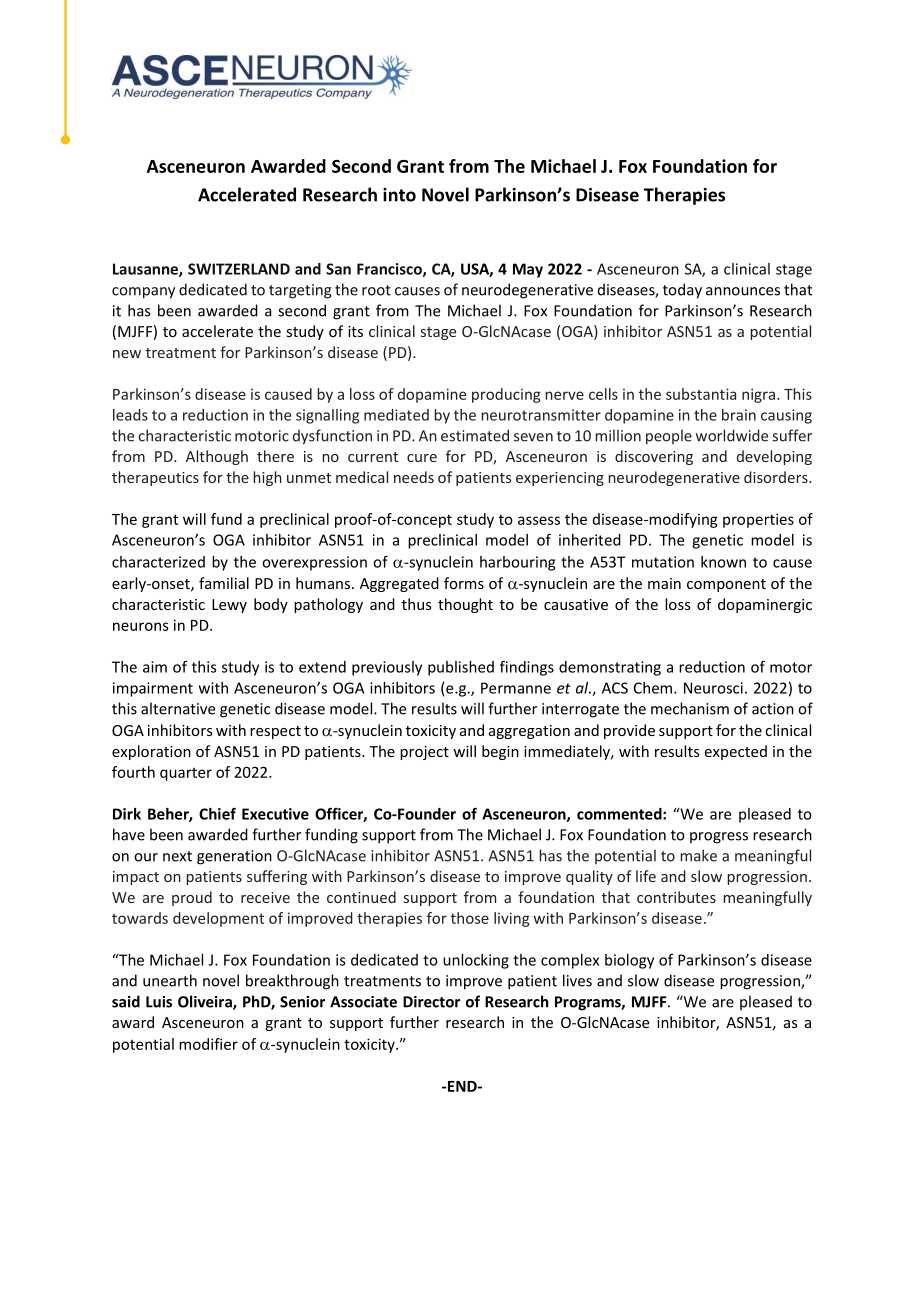 This screenshot has height=1308, width=924. What do you see at coordinates (399, 195) in the screenshot?
I see `into` at bounding box center [399, 195].
